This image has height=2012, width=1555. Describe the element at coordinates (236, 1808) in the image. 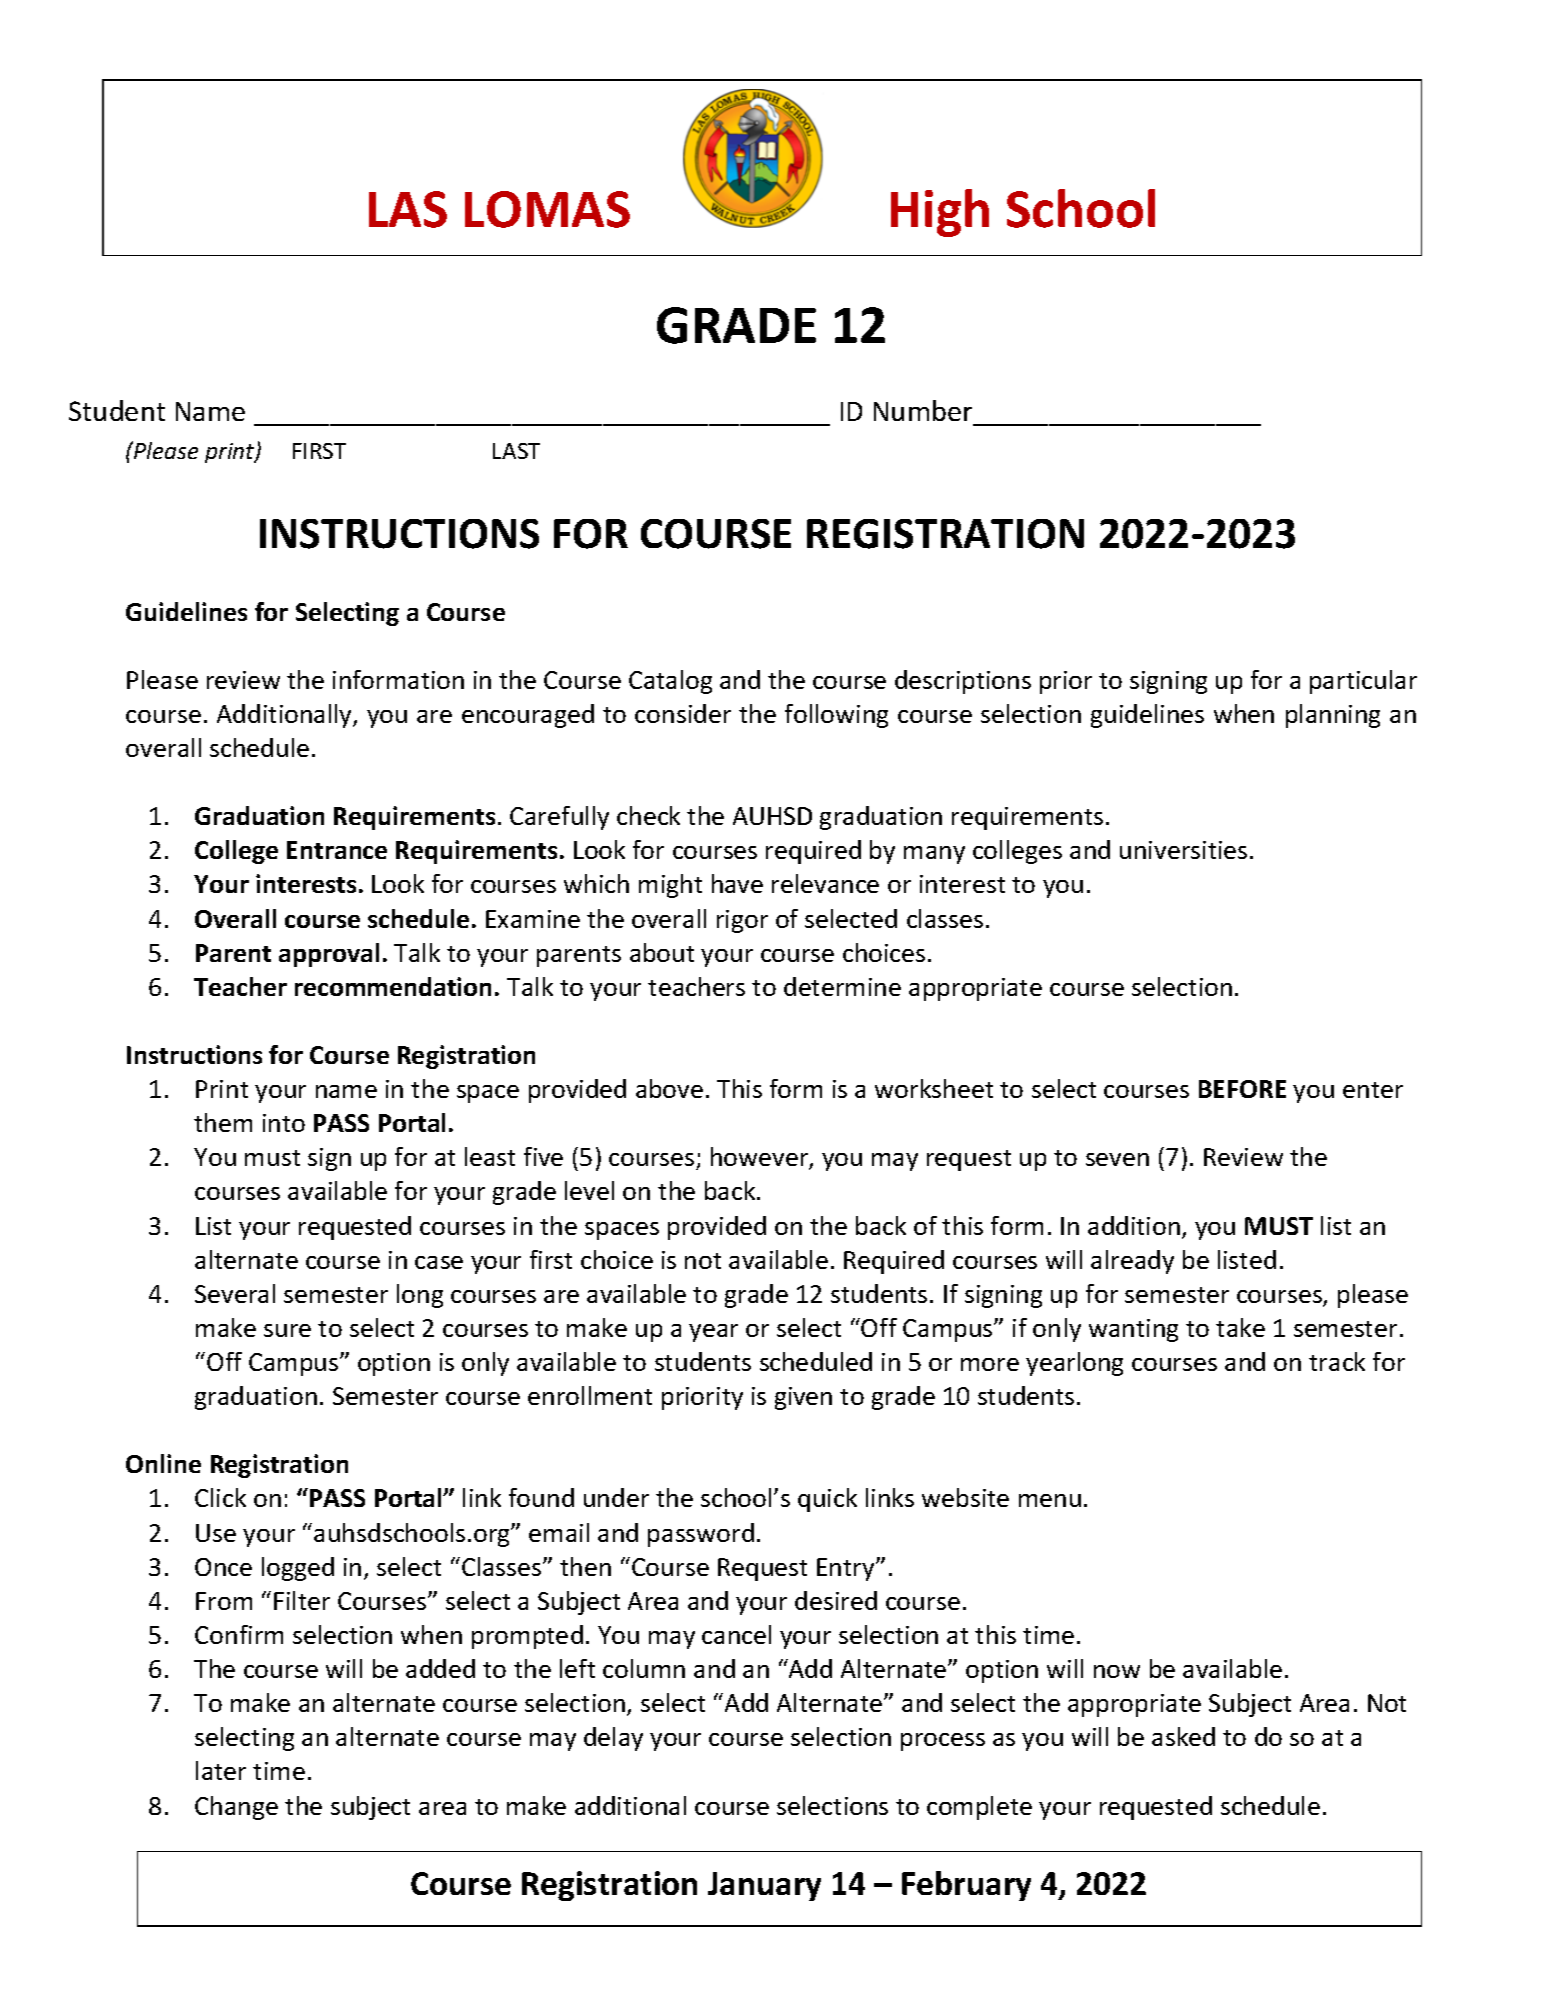

I see `Change` at that location.
